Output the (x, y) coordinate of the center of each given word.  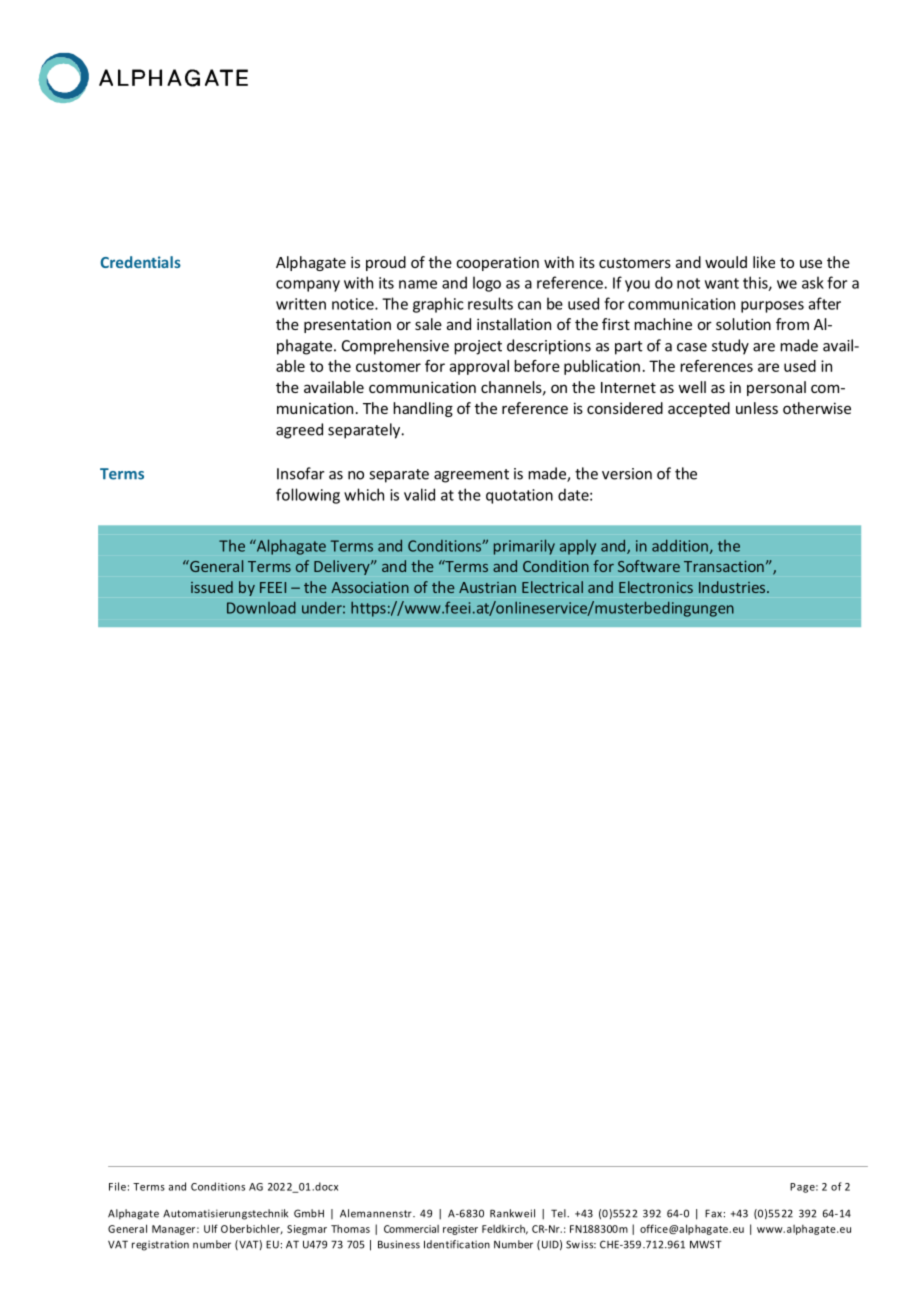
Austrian (487, 587)
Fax (713, 1213)
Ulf (211, 1228)
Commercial (411, 1229)
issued (212, 587)
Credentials (140, 262)
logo (487, 284)
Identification (457, 1244)
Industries (733, 587)
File (117, 1186)
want (722, 283)
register (460, 1230)
